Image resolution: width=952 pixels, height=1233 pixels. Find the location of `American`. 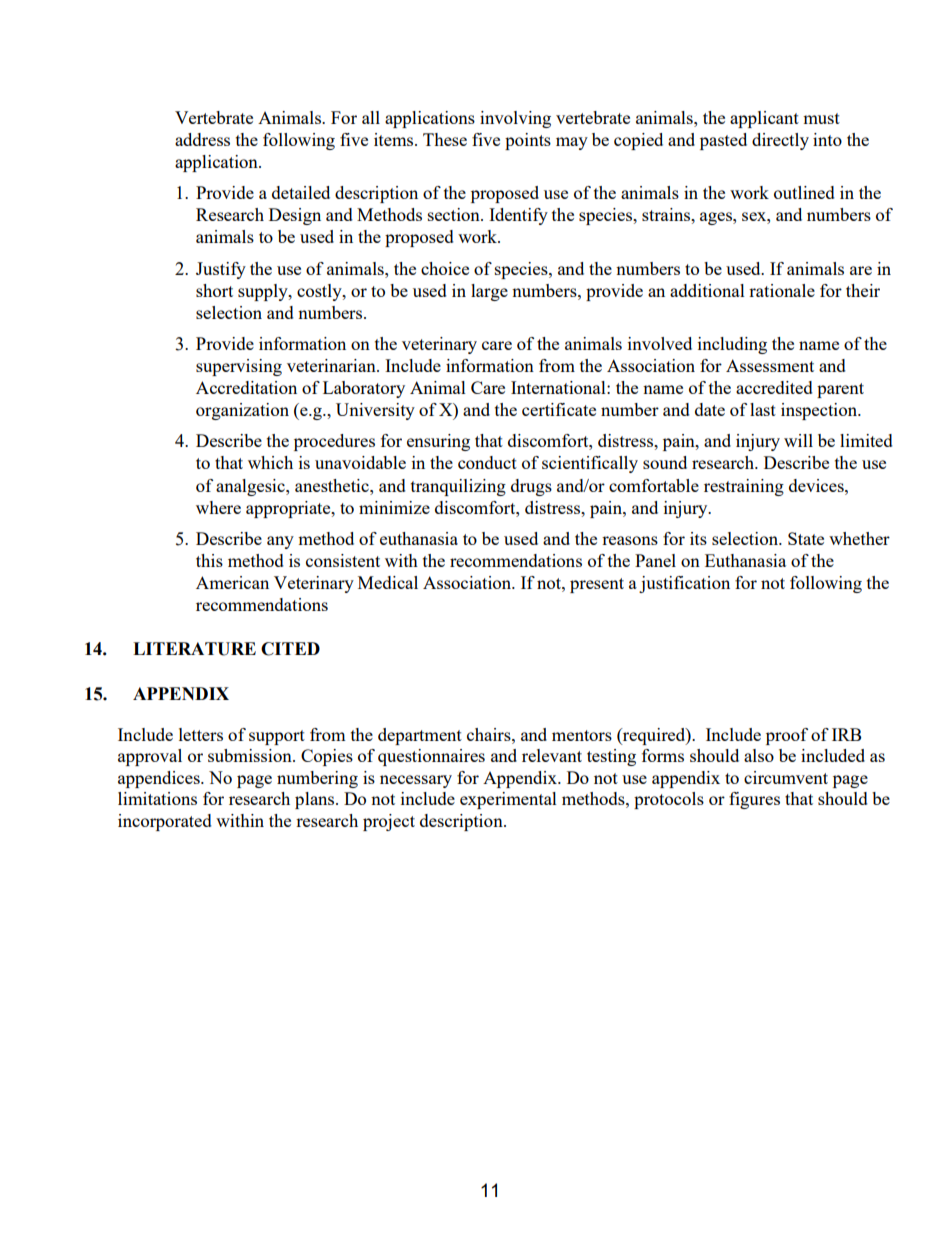

American is located at coordinates (232, 582).
